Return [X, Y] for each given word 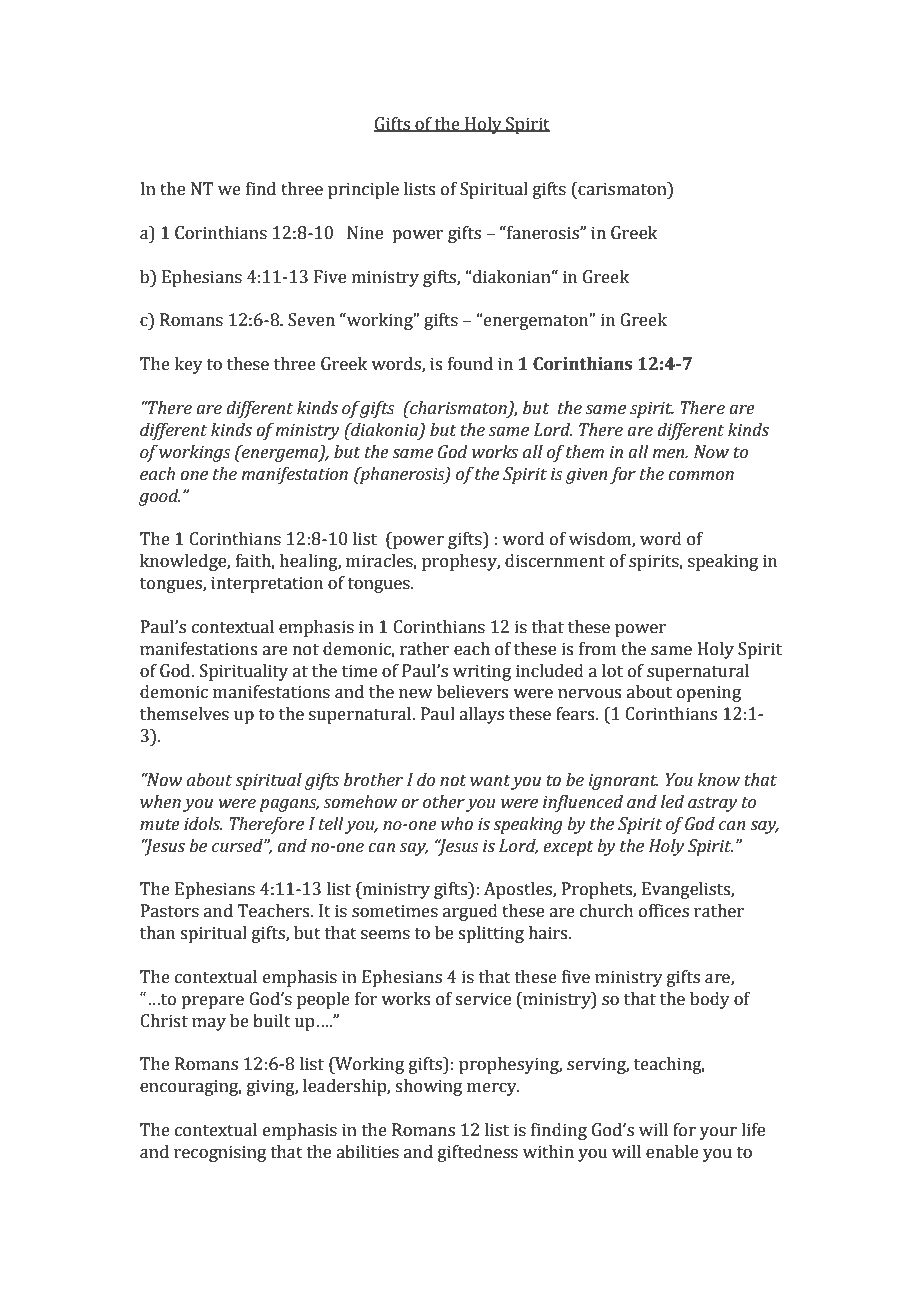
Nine [365, 233]
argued [470, 912]
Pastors [170, 911]
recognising [220, 1153]
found [470, 364]
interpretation [267, 584]
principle [363, 190]
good [159, 497]
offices [664, 911]
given [586, 475]
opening [709, 693]
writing [482, 672]
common [701, 476]
